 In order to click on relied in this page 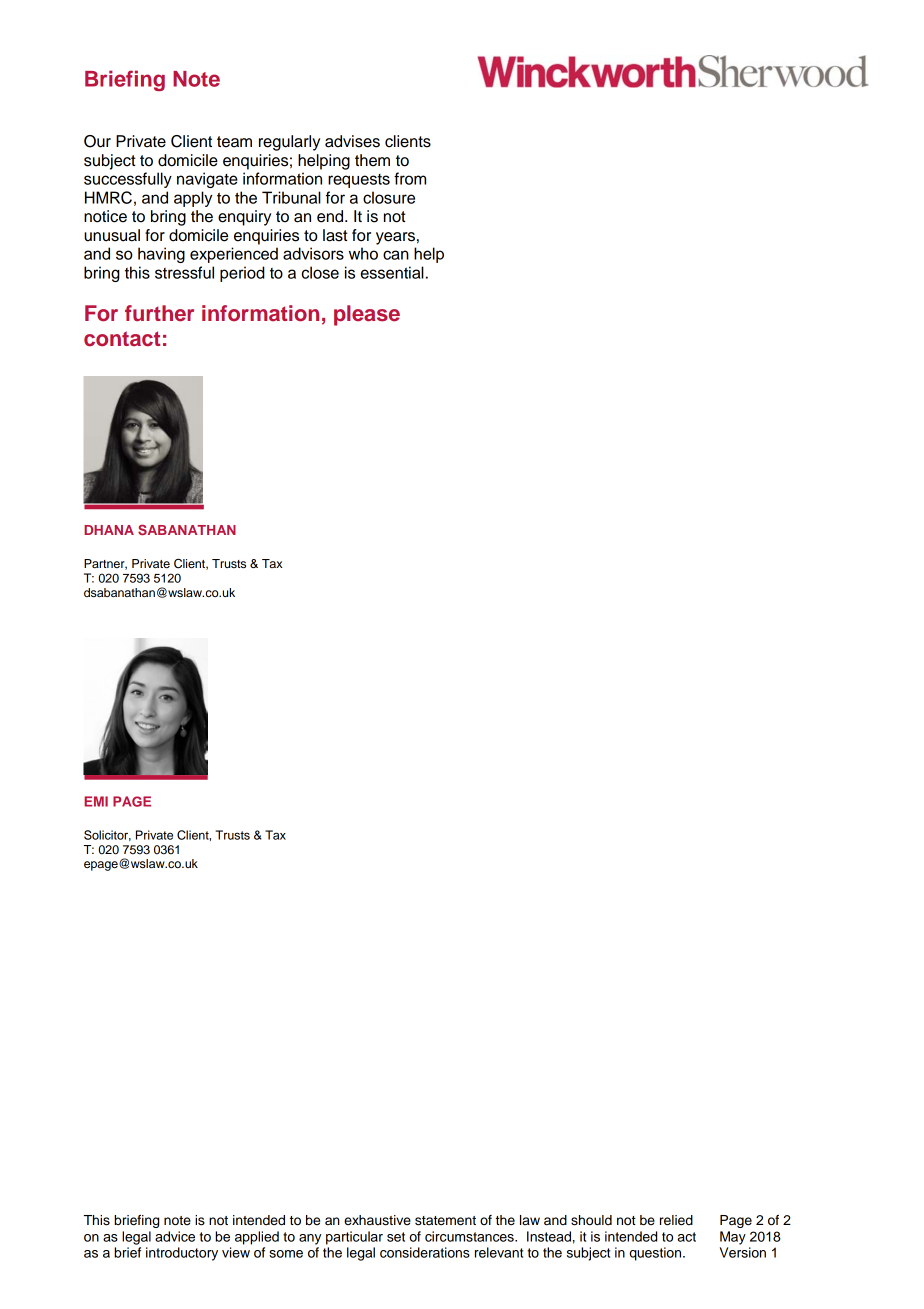, I will do `click(676, 1220)`.
